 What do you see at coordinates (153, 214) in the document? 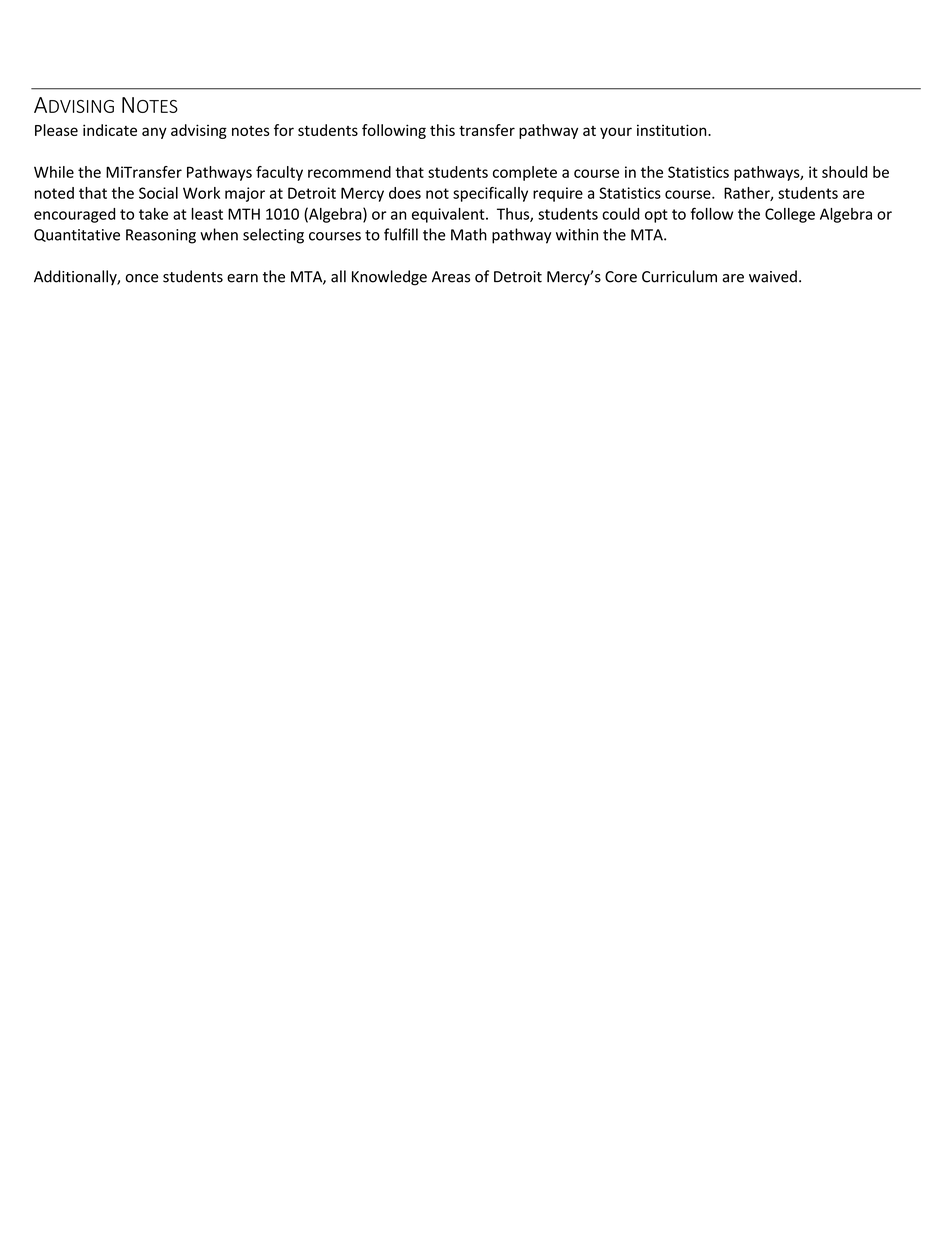
I see `take` at bounding box center [153, 214].
